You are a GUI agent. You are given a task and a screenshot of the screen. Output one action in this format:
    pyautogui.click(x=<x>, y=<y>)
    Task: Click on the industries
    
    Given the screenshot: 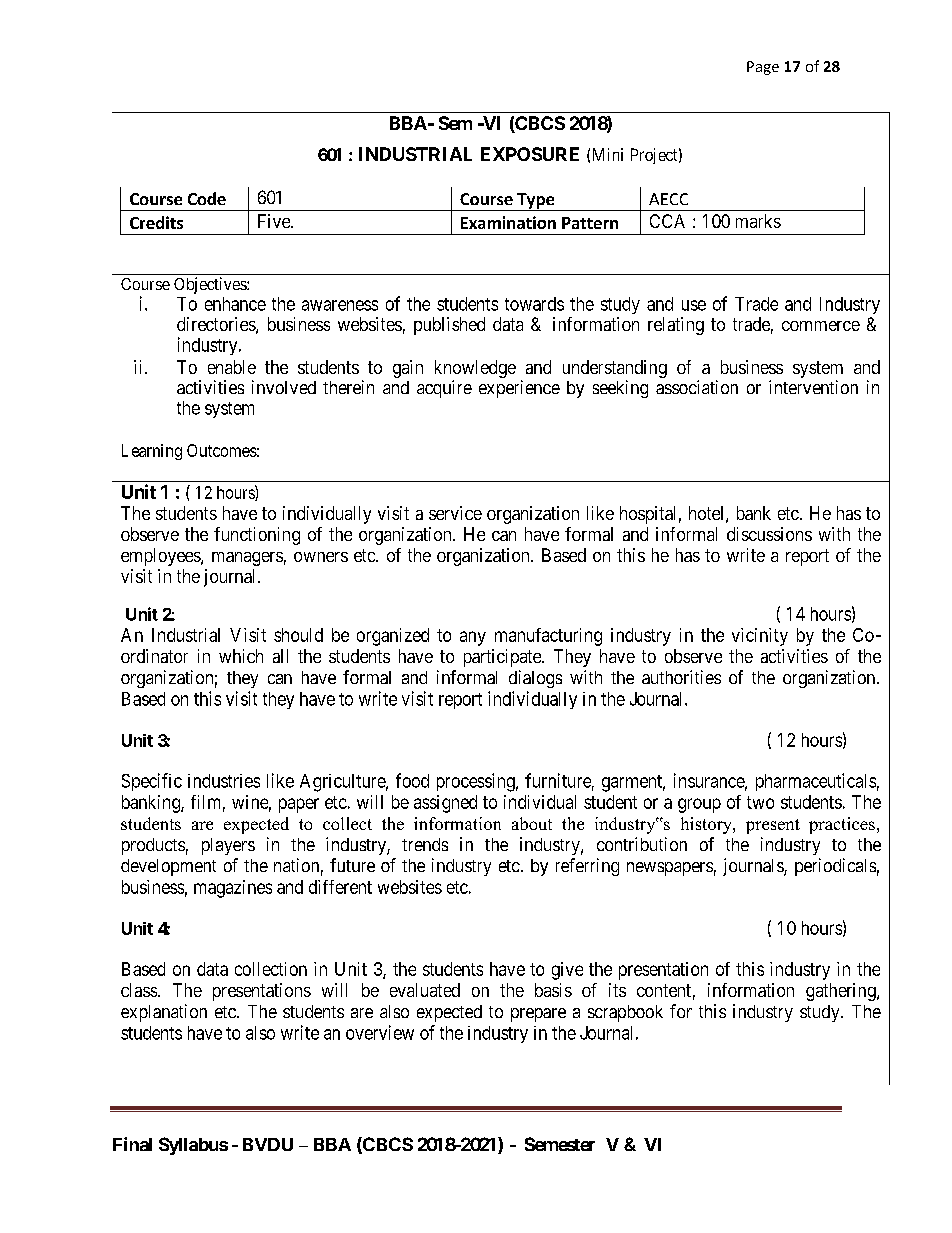 What is the action you would take?
    pyautogui.click(x=224, y=781)
